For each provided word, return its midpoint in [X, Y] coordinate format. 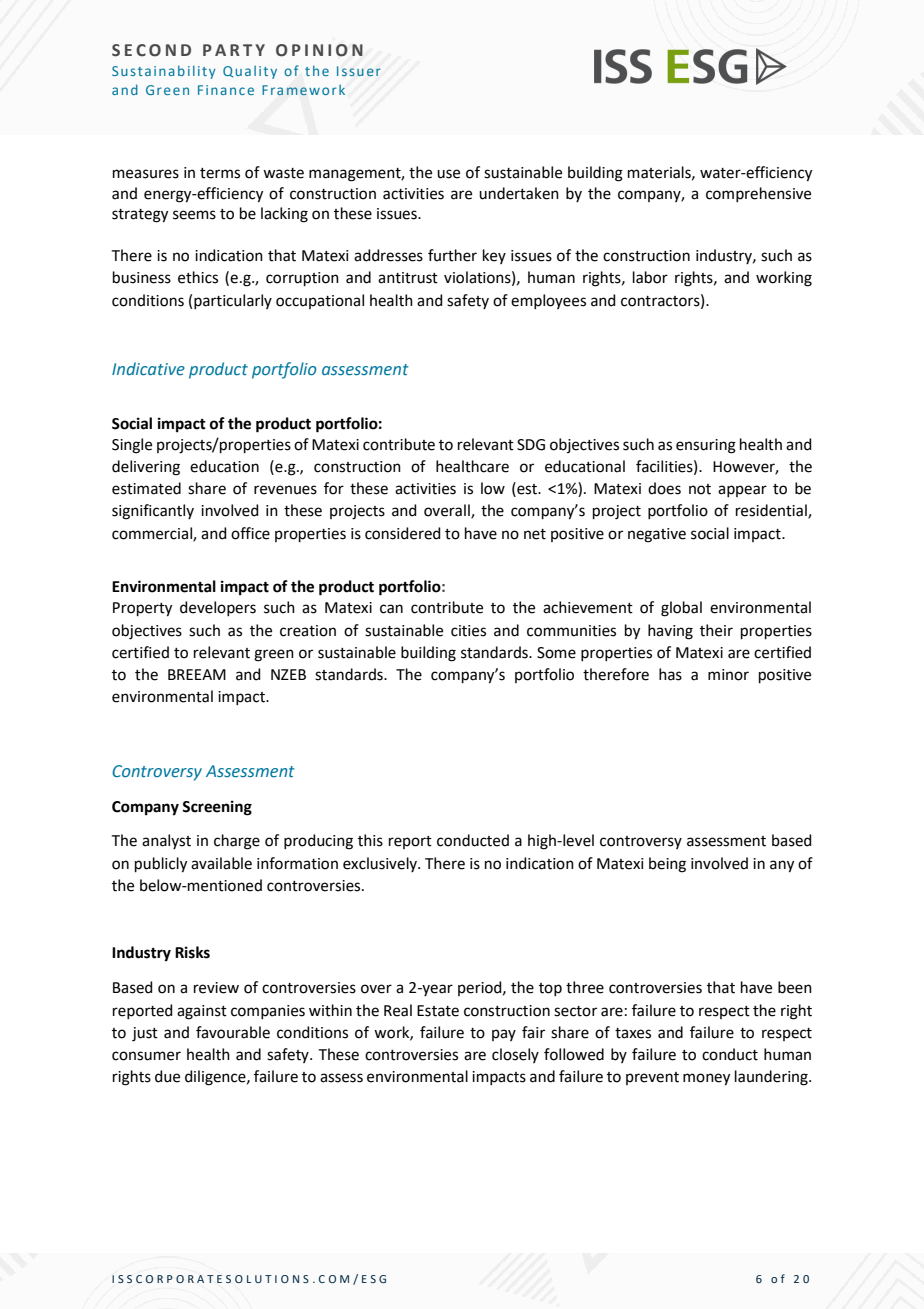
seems [194, 215]
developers [218, 608]
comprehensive [758, 194]
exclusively [381, 864]
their [716, 630]
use [448, 174]
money [706, 1079]
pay [504, 1035]
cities [468, 631]
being [667, 865]
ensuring [706, 446]
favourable [233, 1032]
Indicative [148, 368]
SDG [531, 445]
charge [237, 842]
